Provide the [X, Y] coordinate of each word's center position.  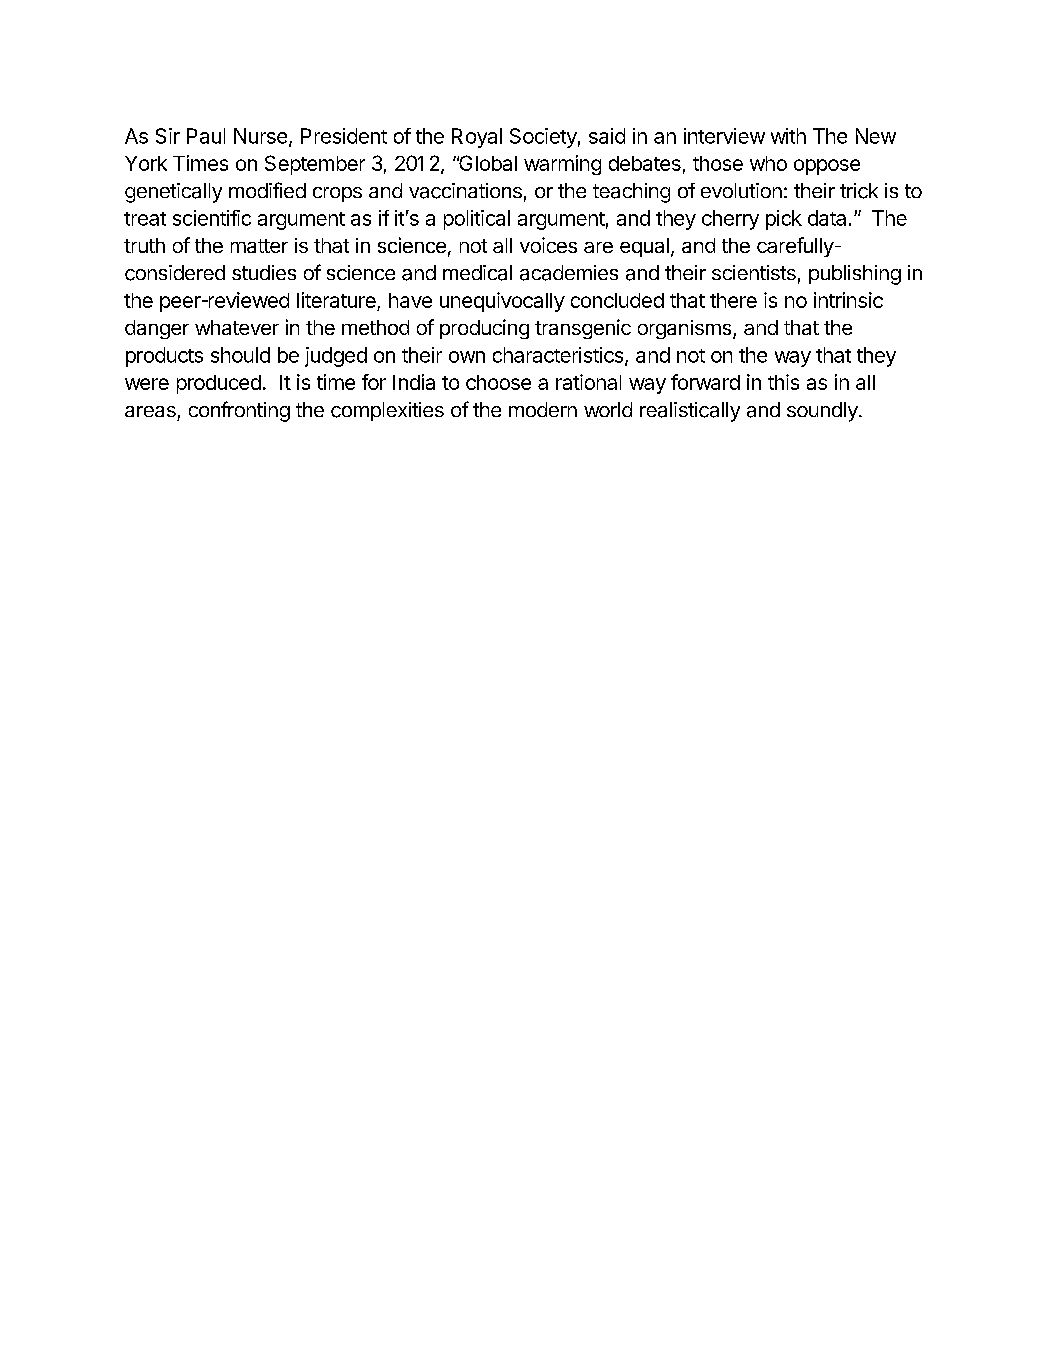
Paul [206, 136]
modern [543, 409]
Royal [477, 138]
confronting [239, 411]
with [788, 136]
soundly [822, 412]
